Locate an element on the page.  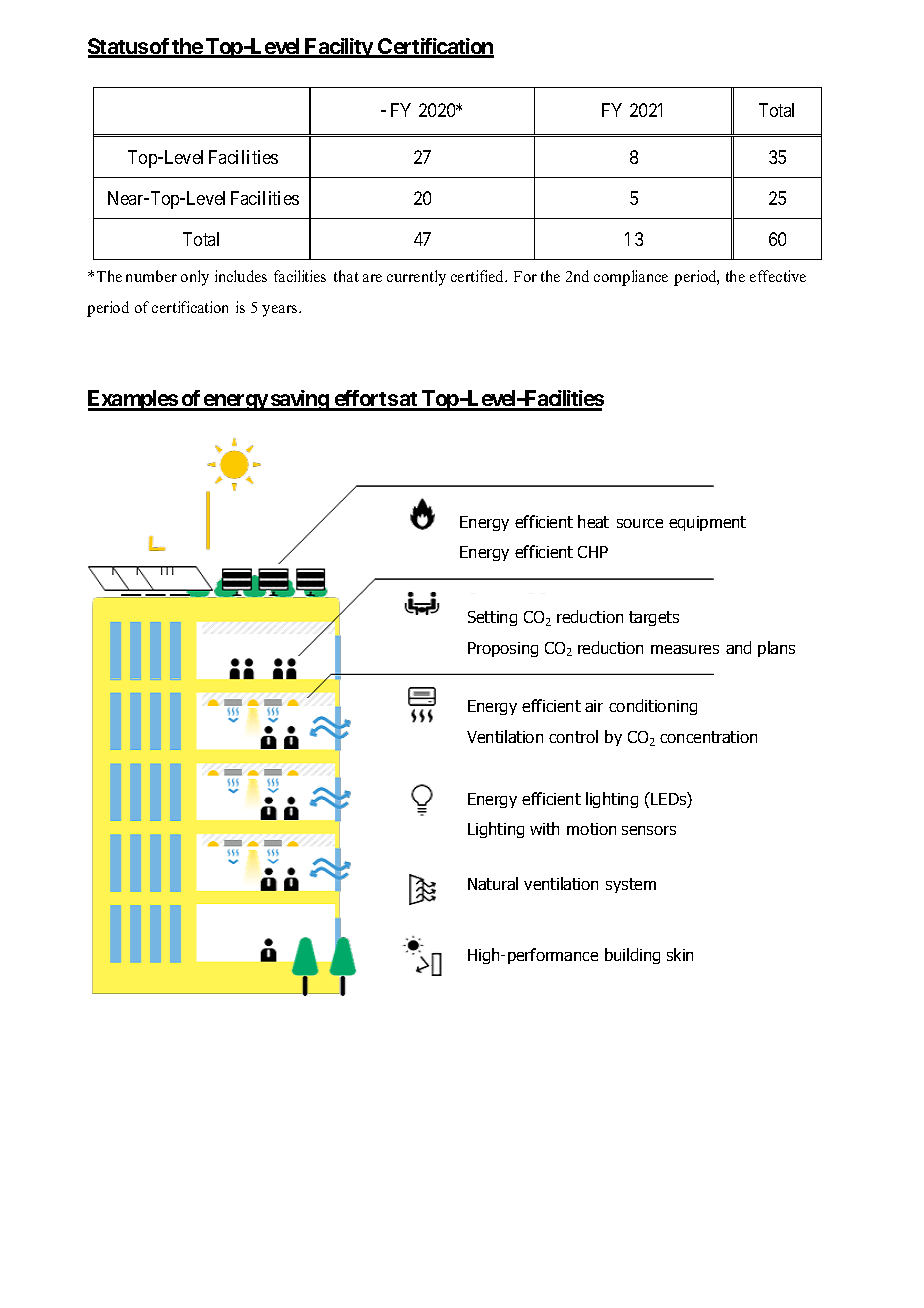
saving is located at coordinates (299, 400).
